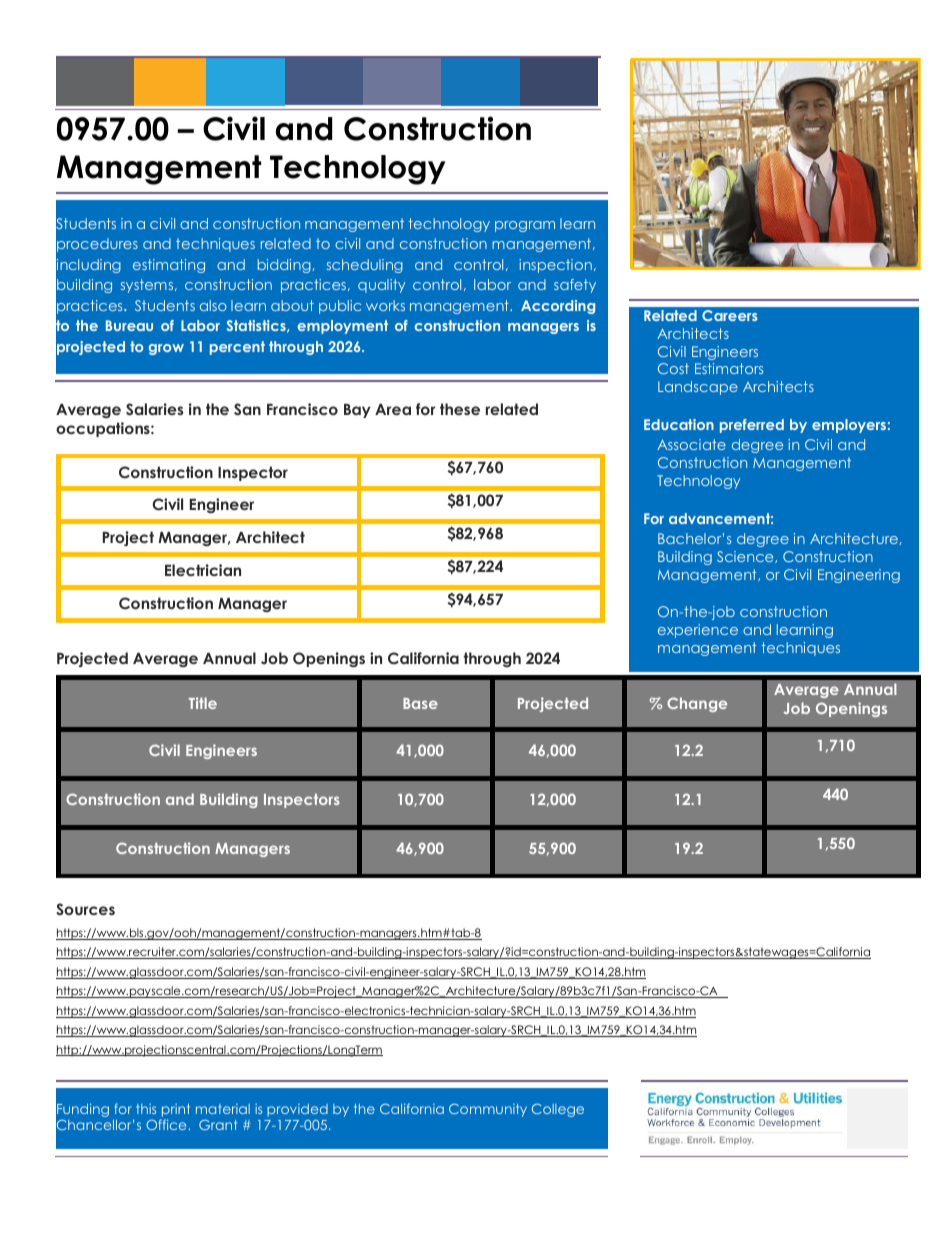 The height and width of the page is (1233, 952). I want to click on estimating, so click(169, 266).
